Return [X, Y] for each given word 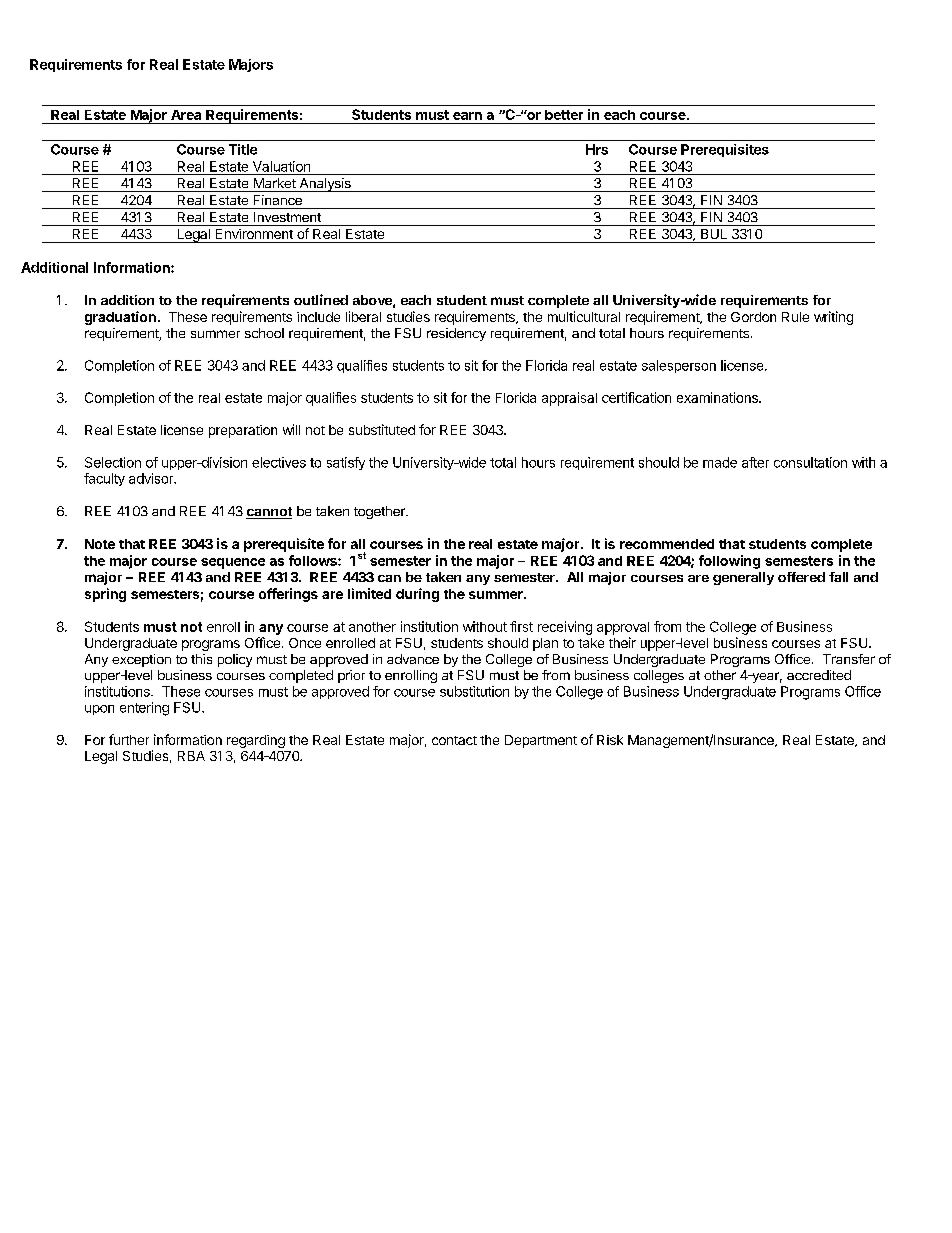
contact [454, 740]
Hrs [597, 149]
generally [743, 578]
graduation [120, 318]
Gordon [753, 317]
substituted [382, 429]
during [417, 595]
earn [467, 116]
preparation [243, 431]
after [755, 462]
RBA [191, 756]
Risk [610, 740]
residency [456, 334]
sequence [233, 563]
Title [243, 149]
